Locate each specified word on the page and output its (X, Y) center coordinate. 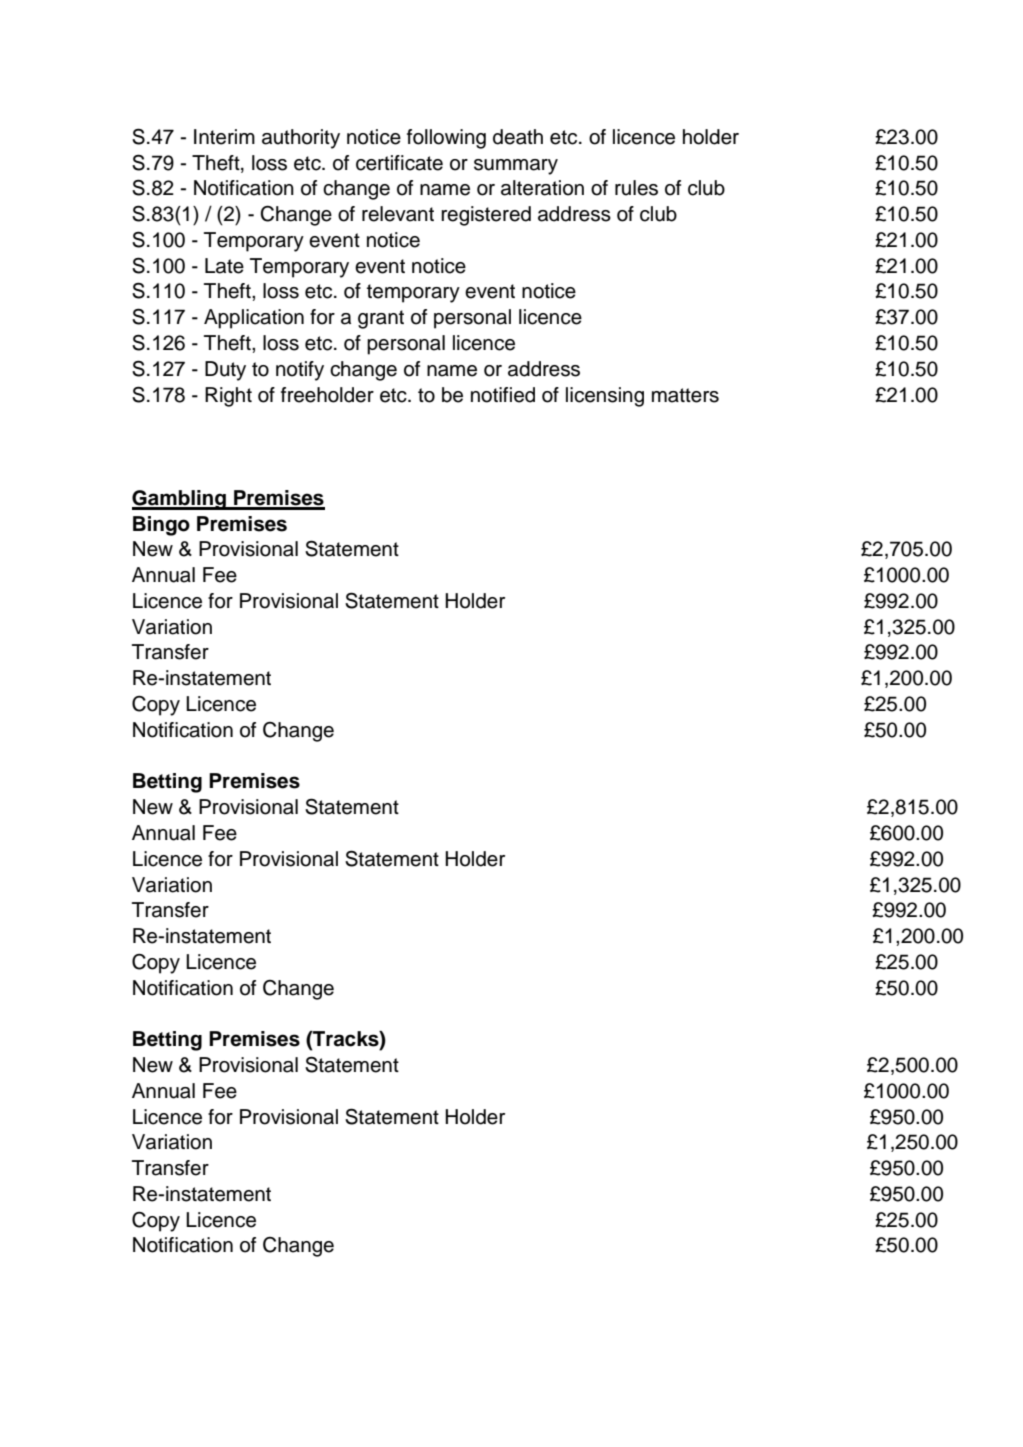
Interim (224, 137)
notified (503, 395)
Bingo (161, 526)
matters (685, 395)
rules (636, 188)
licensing (605, 397)
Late (224, 266)
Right (228, 397)
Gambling (180, 500)
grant (381, 319)
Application (254, 319)
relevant (398, 214)
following (446, 139)
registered (486, 216)
